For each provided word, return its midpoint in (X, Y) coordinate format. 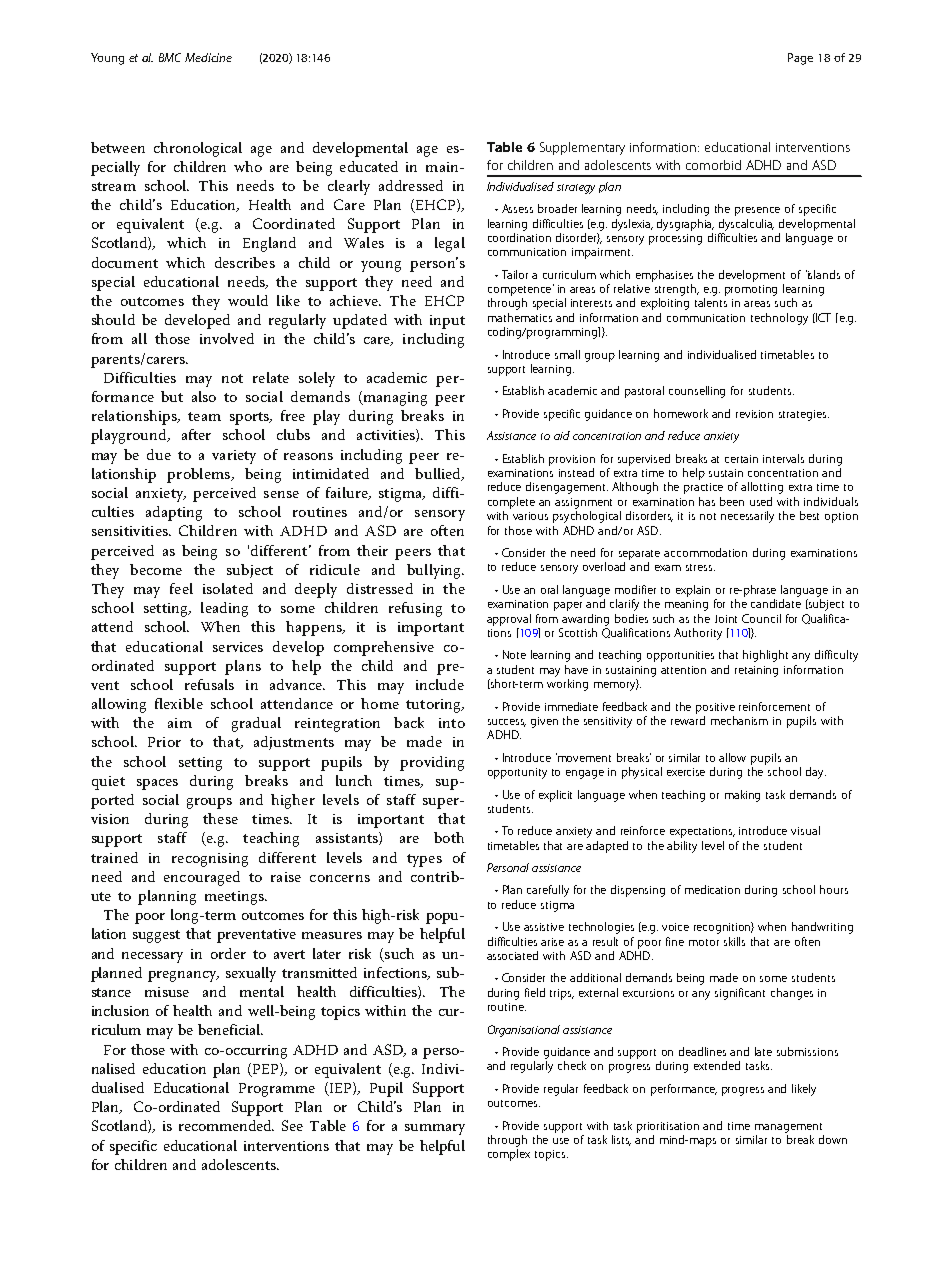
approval (509, 620)
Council (761, 618)
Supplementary (582, 148)
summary (435, 1129)
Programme (277, 1090)
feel (181, 588)
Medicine (208, 57)
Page (800, 59)
